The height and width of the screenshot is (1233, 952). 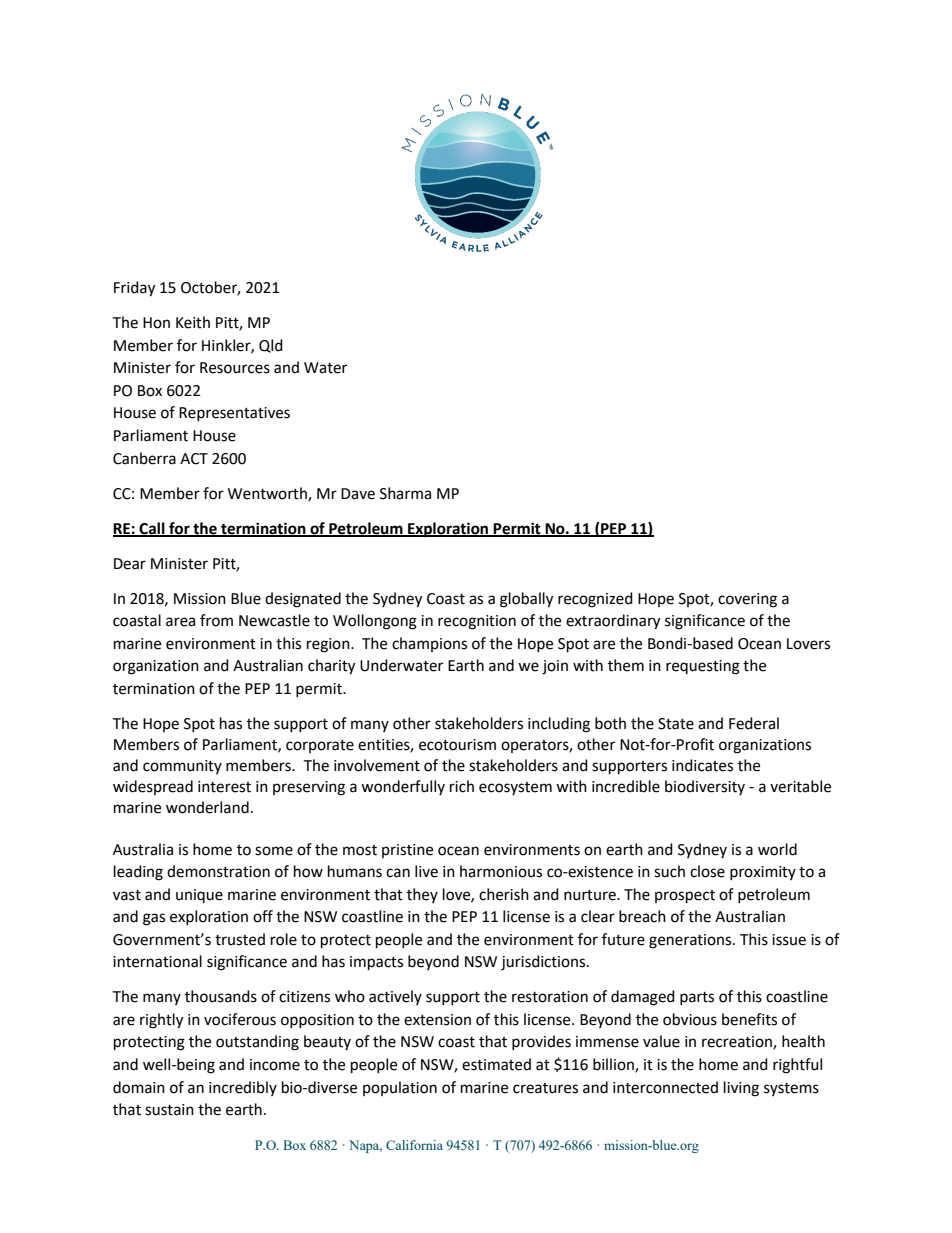 What do you see at coordinates (414, 1145) in the screenshot?
I see `California` at bounding box center [414, 1145].
